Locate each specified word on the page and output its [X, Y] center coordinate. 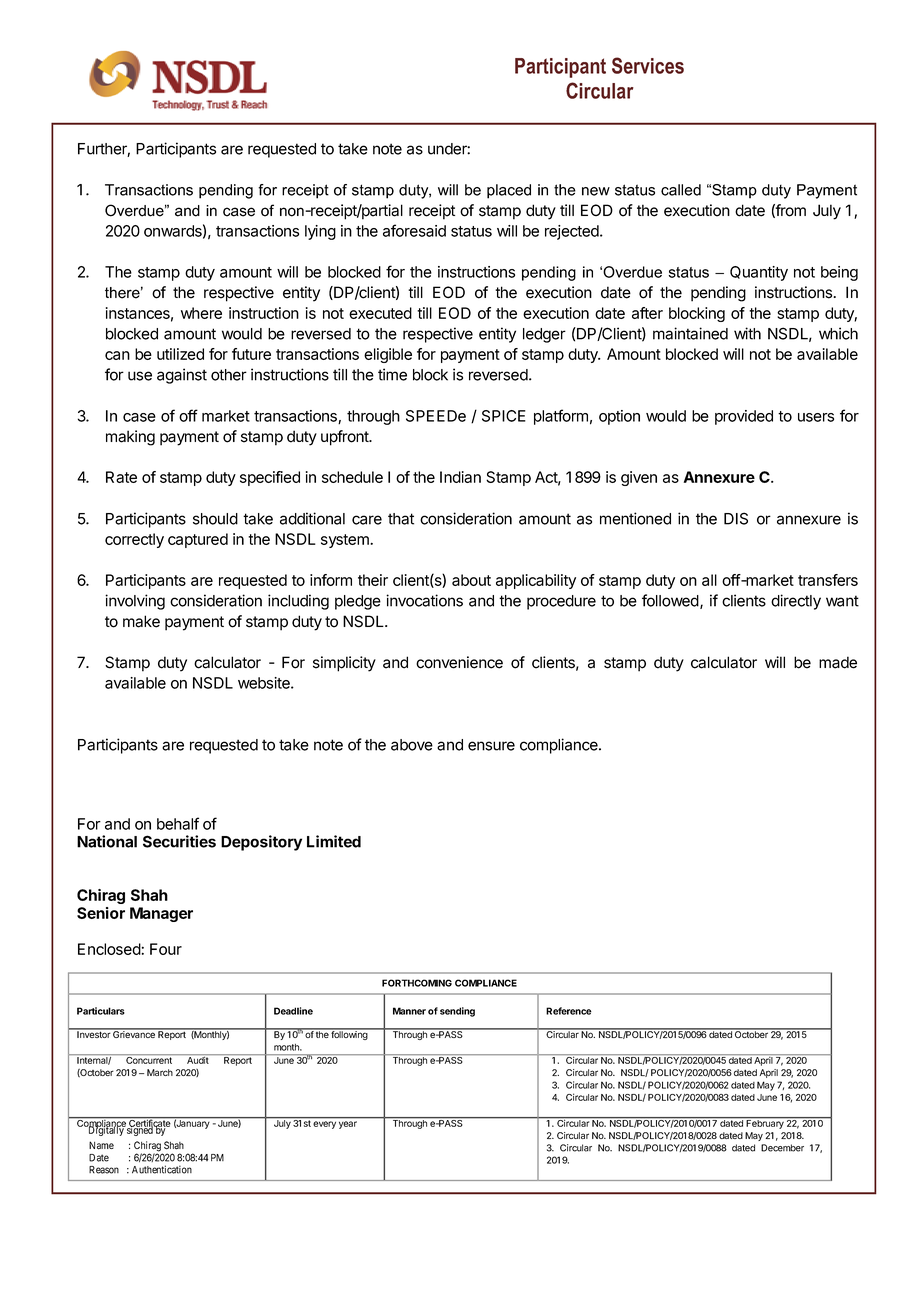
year [348, 1125]
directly [796, 602]
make [141, 621]
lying [320, 232]
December [782, 1148]
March [160, 1072]
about [471, 580]
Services [648, 65]
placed [509, 191]
